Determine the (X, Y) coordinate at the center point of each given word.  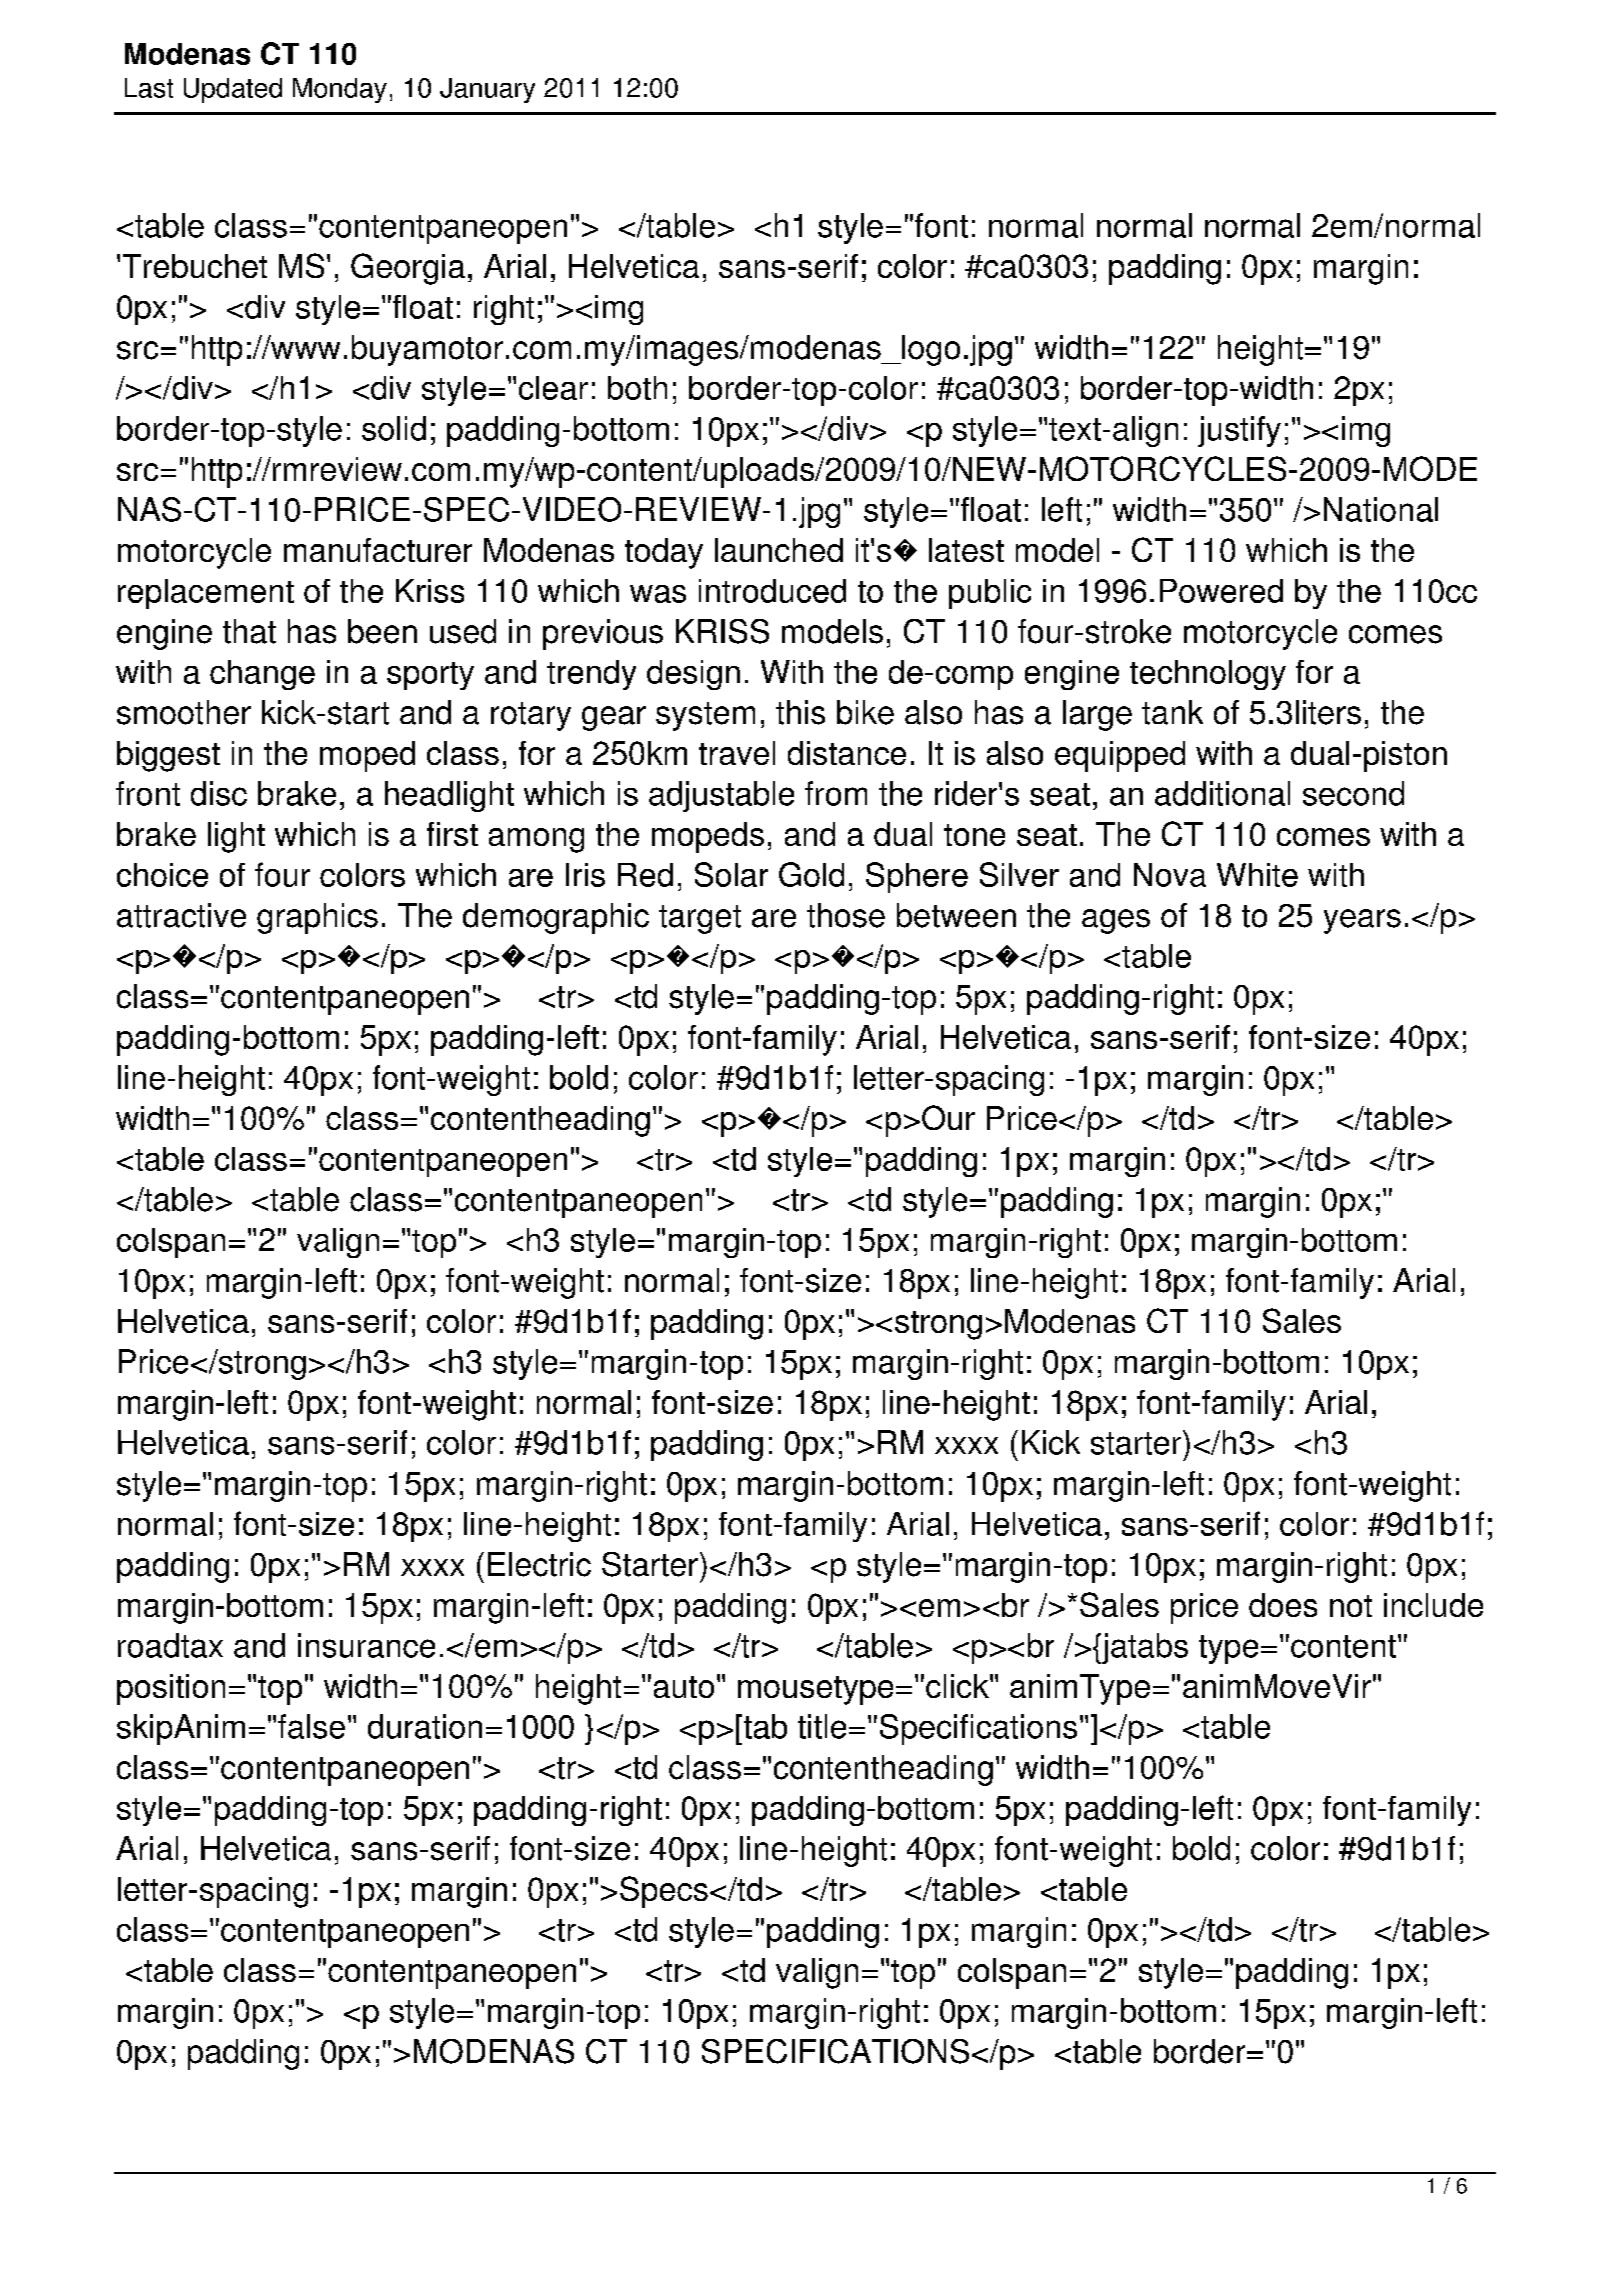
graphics (317, 918)
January (487, 90)
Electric (539, 1564)
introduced (772, 591)
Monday (340, 90)
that (249, 631)
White (1257, 875)
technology (1208, 675)
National (1381, 509)
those (846, 915)
